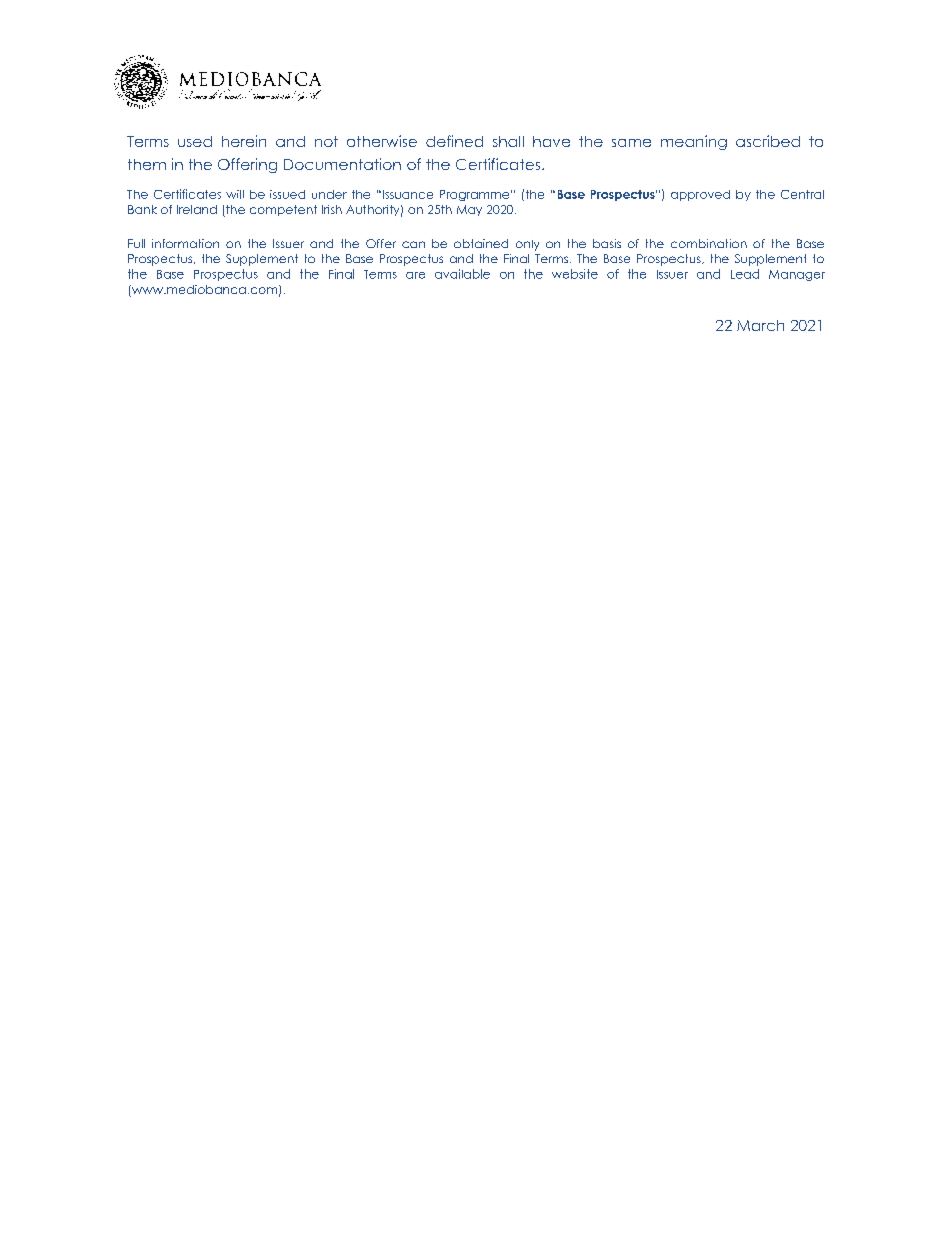 The height and width of the screenshot is (1233, 952). Describe the element at coordinates (415, 275) in the screenshot. I see `are` at that location.
